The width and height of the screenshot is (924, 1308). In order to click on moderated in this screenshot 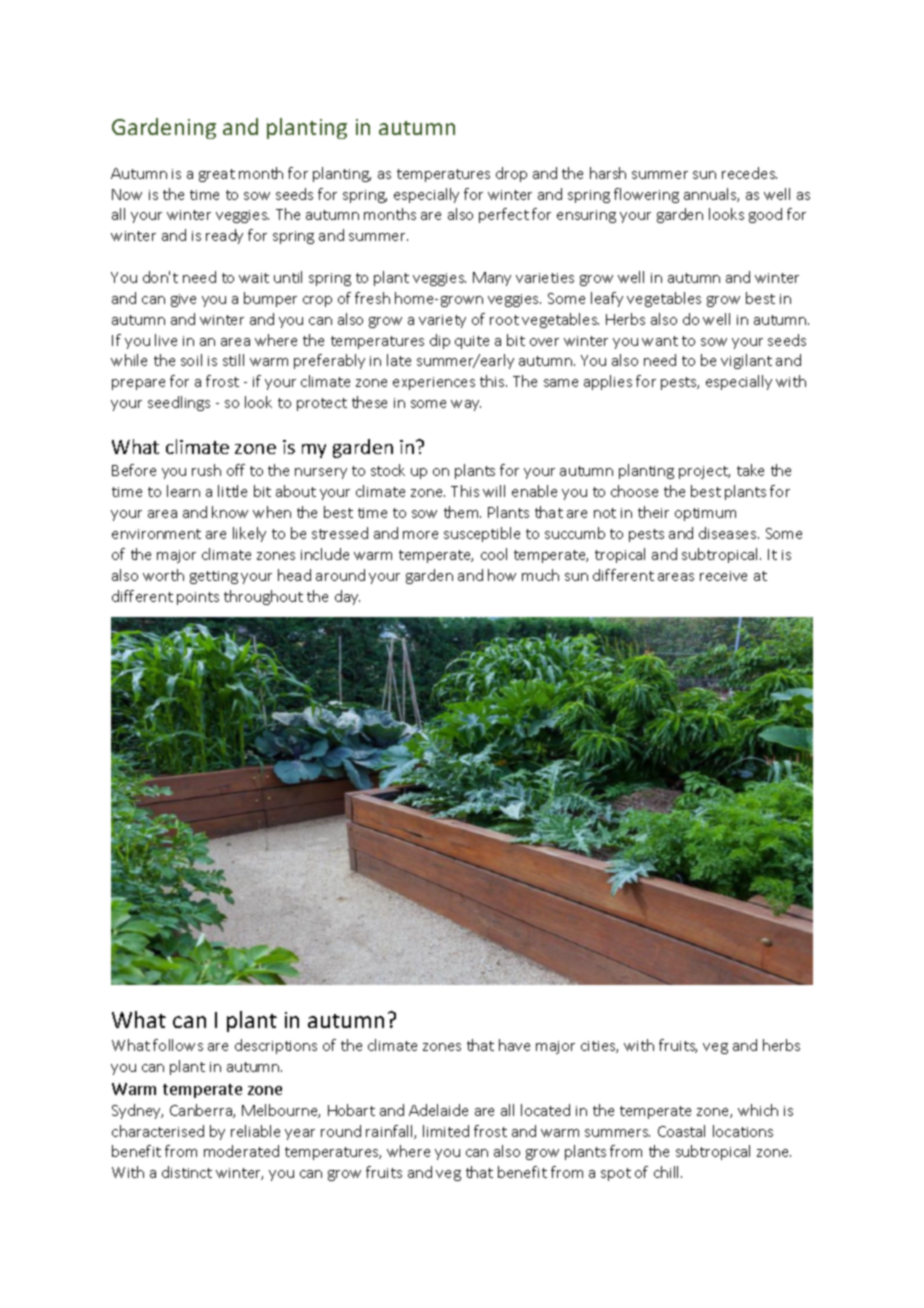, I will do `click(241, 1151)`.
